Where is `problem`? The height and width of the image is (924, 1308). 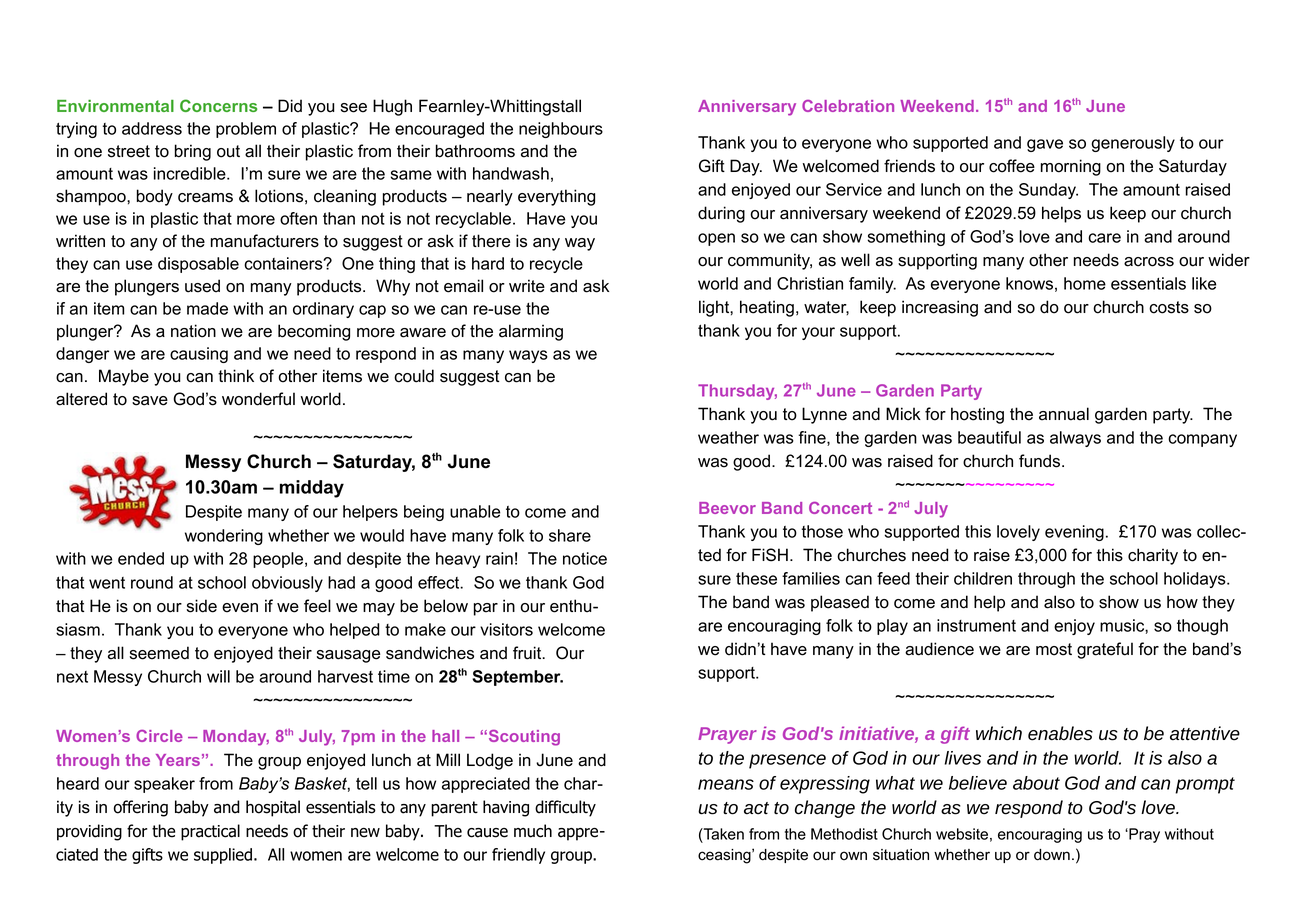
problem is located at coordinates (246, 130).
